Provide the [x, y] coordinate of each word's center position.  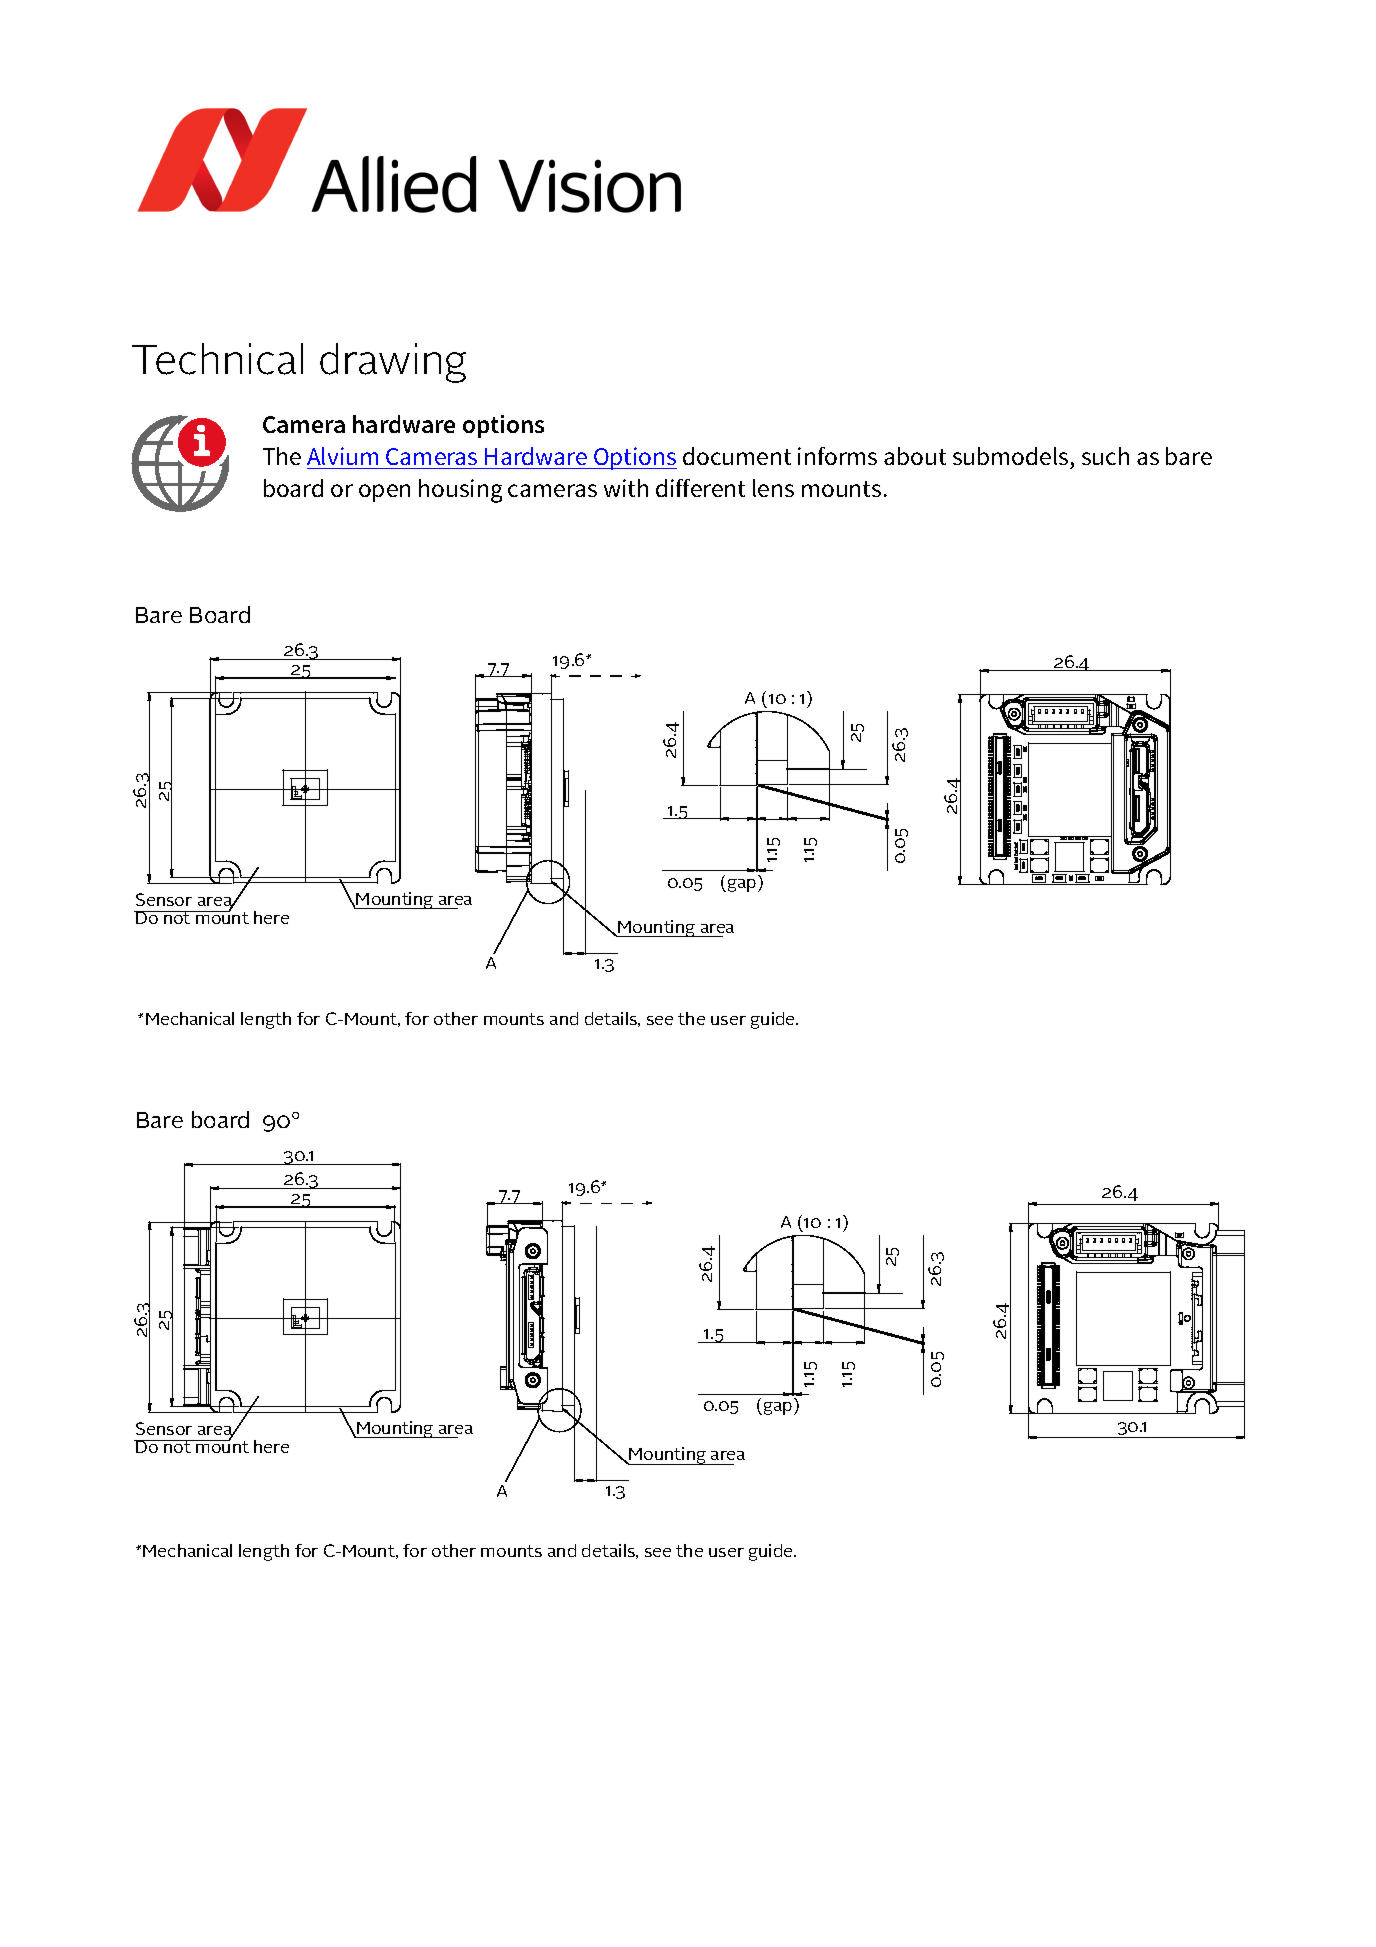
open [384, 493]
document [737, 456]
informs [837, 456]
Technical [217, 359]
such [1105, 456]
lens [773, 488]
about [915, 456]
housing [460, 491]
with [626, 488]
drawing [393, 363]
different [700, 488]
